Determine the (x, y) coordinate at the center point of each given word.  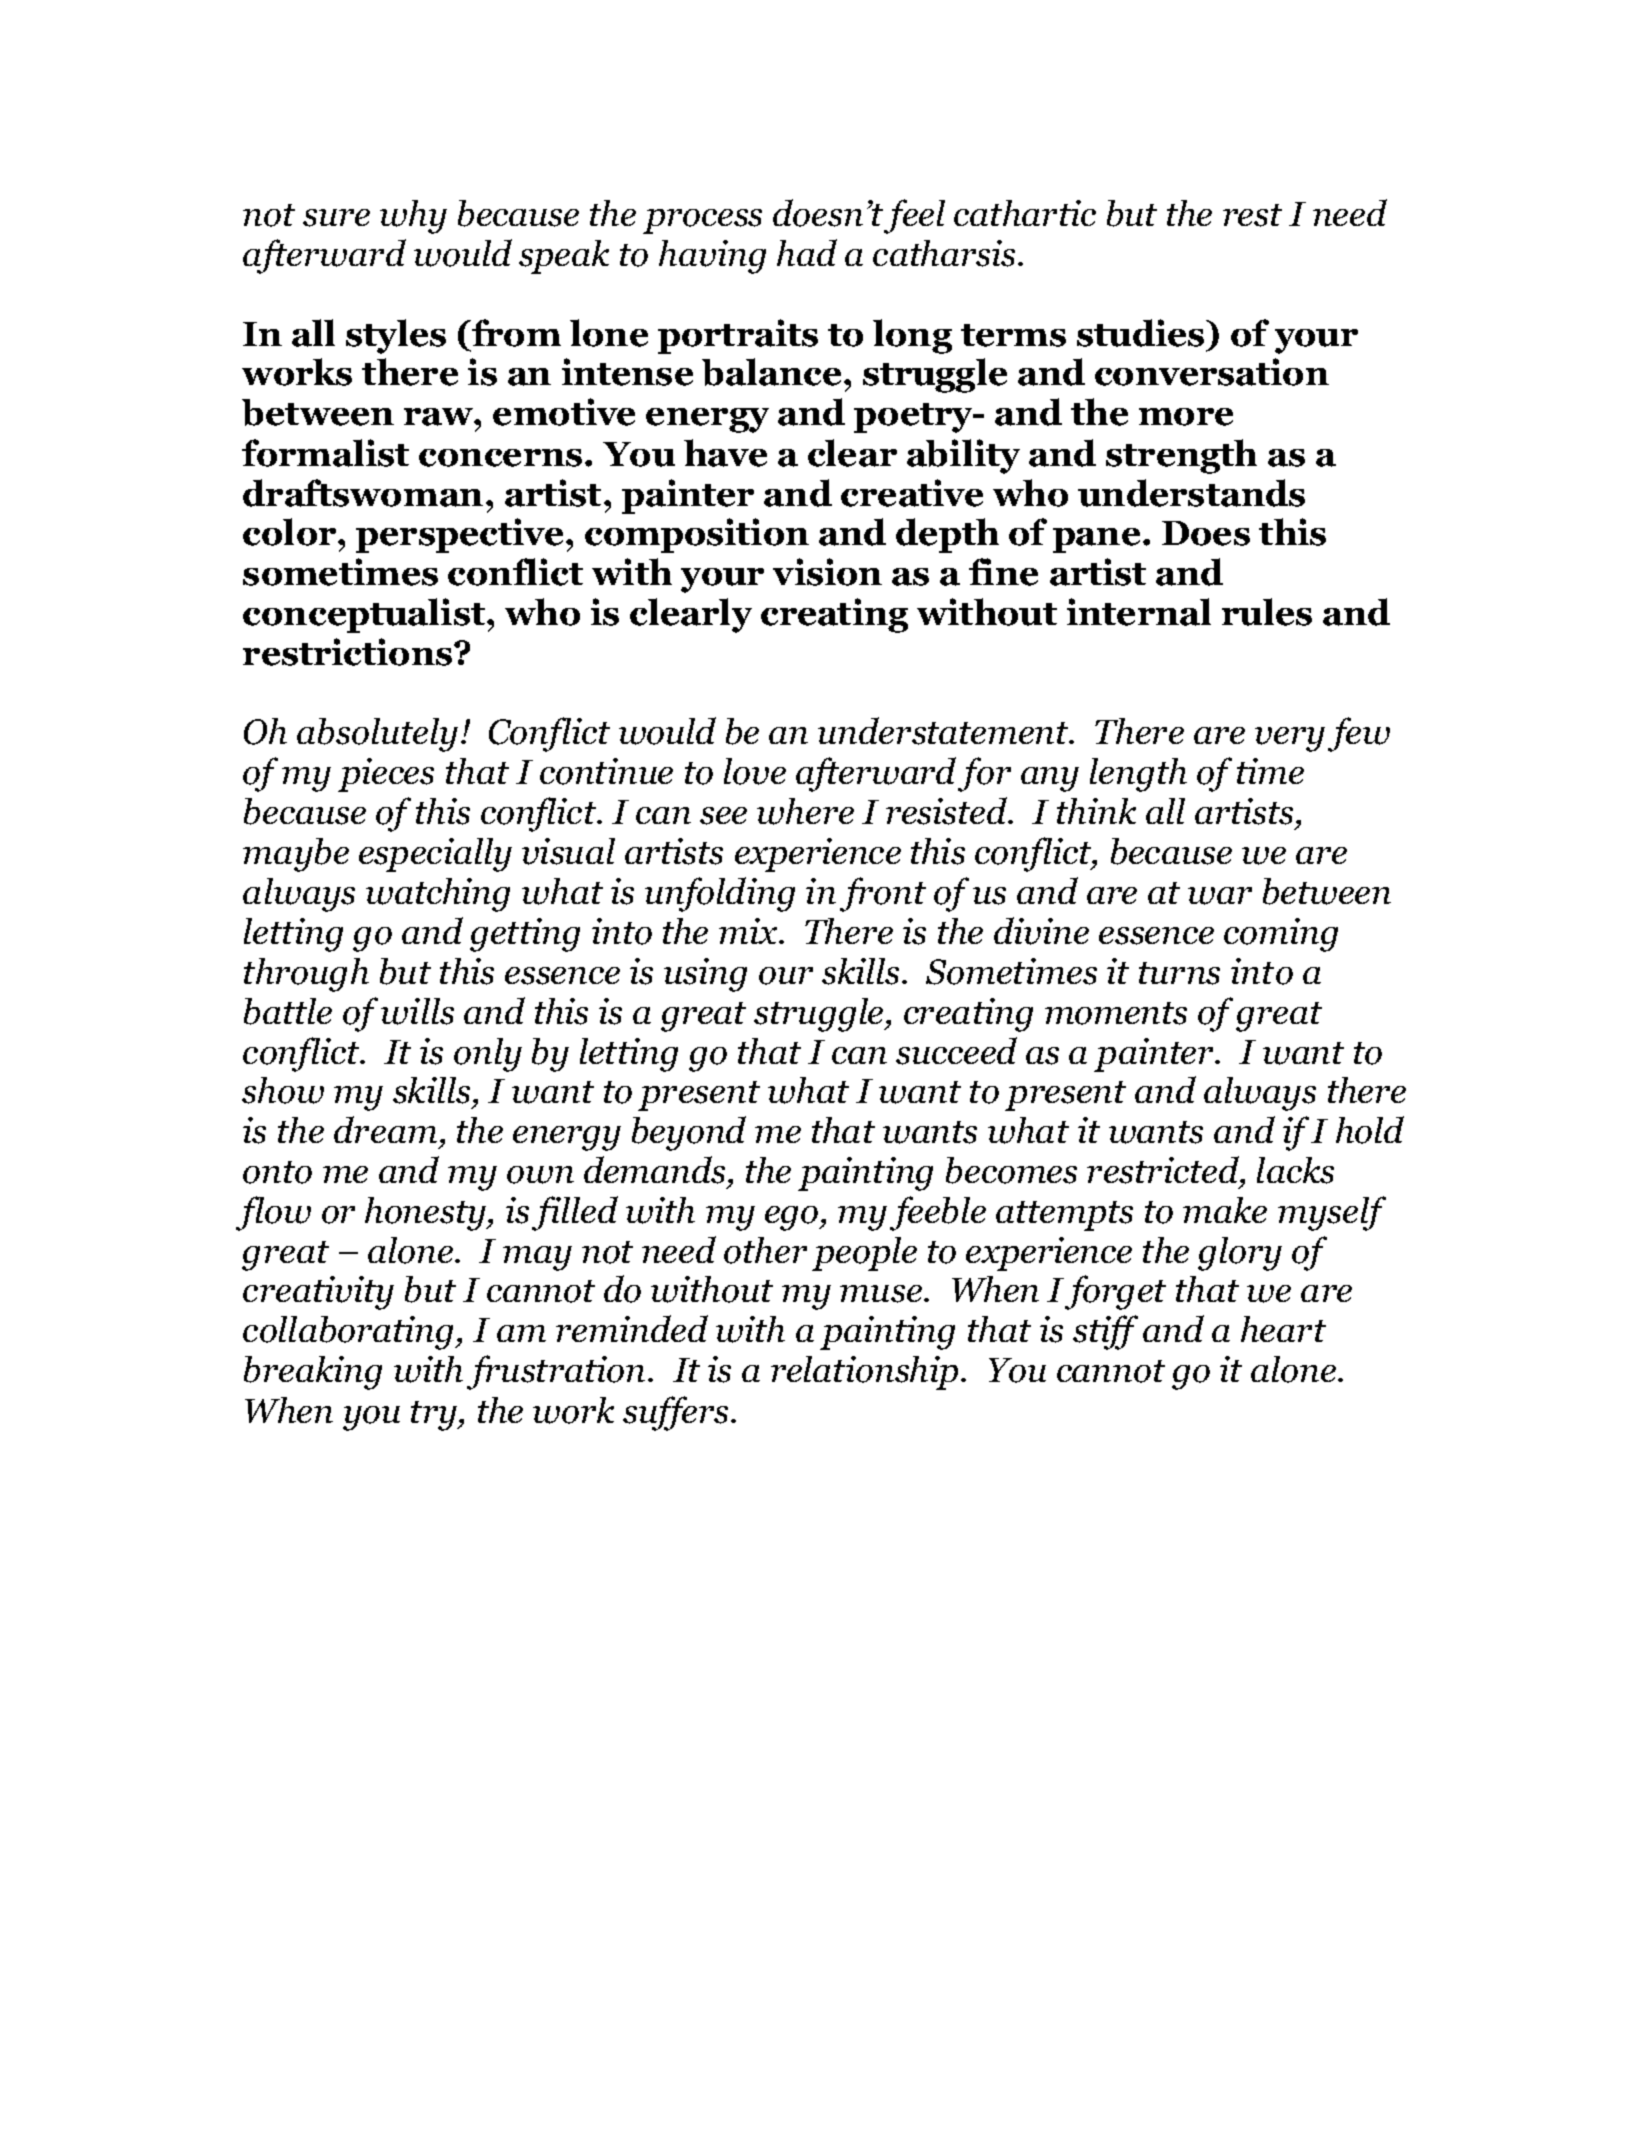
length (1138, 775)
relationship (864, 1373)
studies (1142, 333)
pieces (386, 775)
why (413, 217)
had (807, 252)
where (805, 811)
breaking (313, 1373)
